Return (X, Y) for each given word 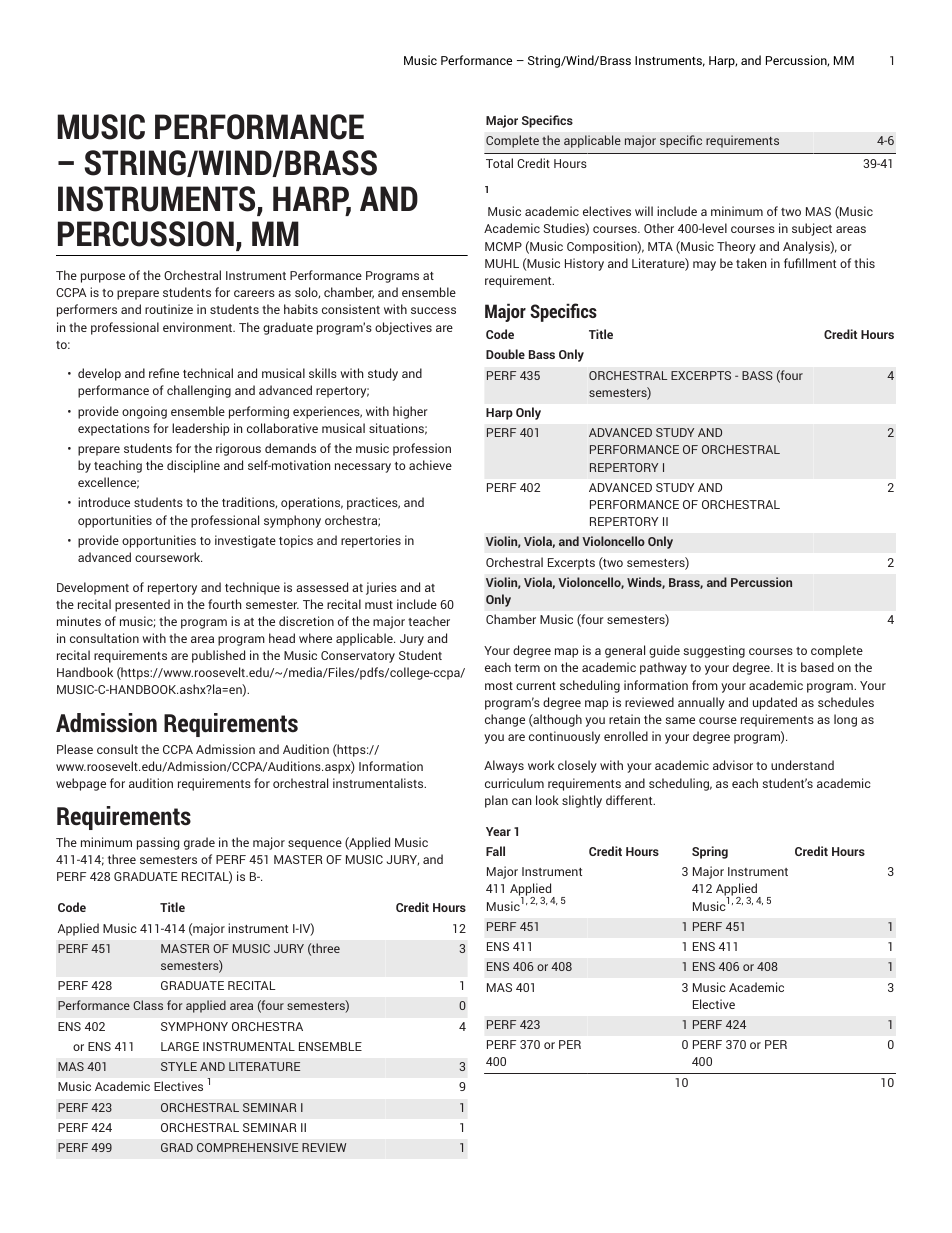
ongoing (144, 412)
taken (751, 263)
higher (410, 412)
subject (812, 229)
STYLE (179, 1066)
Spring (710, 852)
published (218, 656)
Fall (495, 851)
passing (158, 843)
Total (499, 163)
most (499, 686)
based (817, 667)
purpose (103, 278)
